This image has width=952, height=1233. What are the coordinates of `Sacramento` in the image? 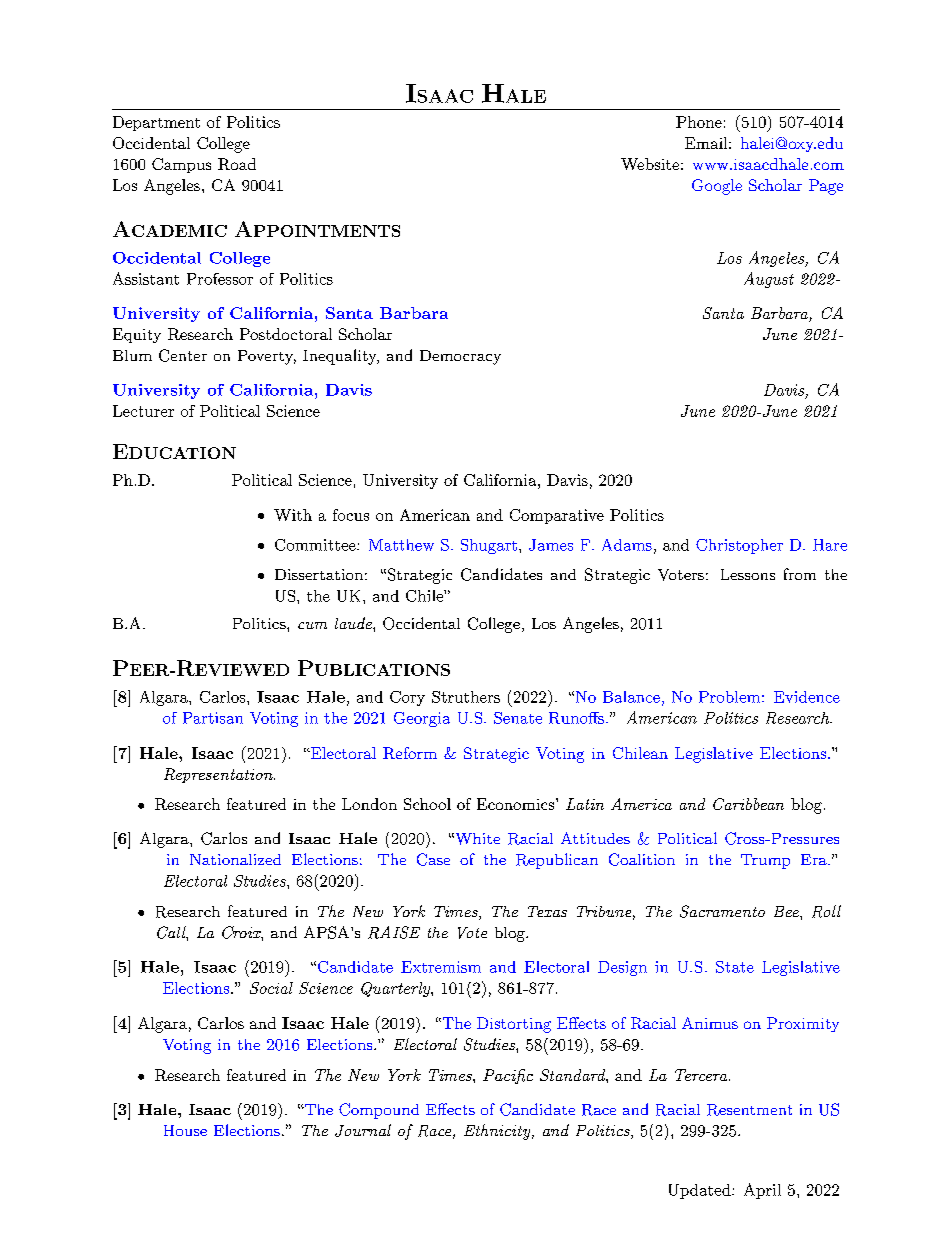 It's located at (722, 911).
